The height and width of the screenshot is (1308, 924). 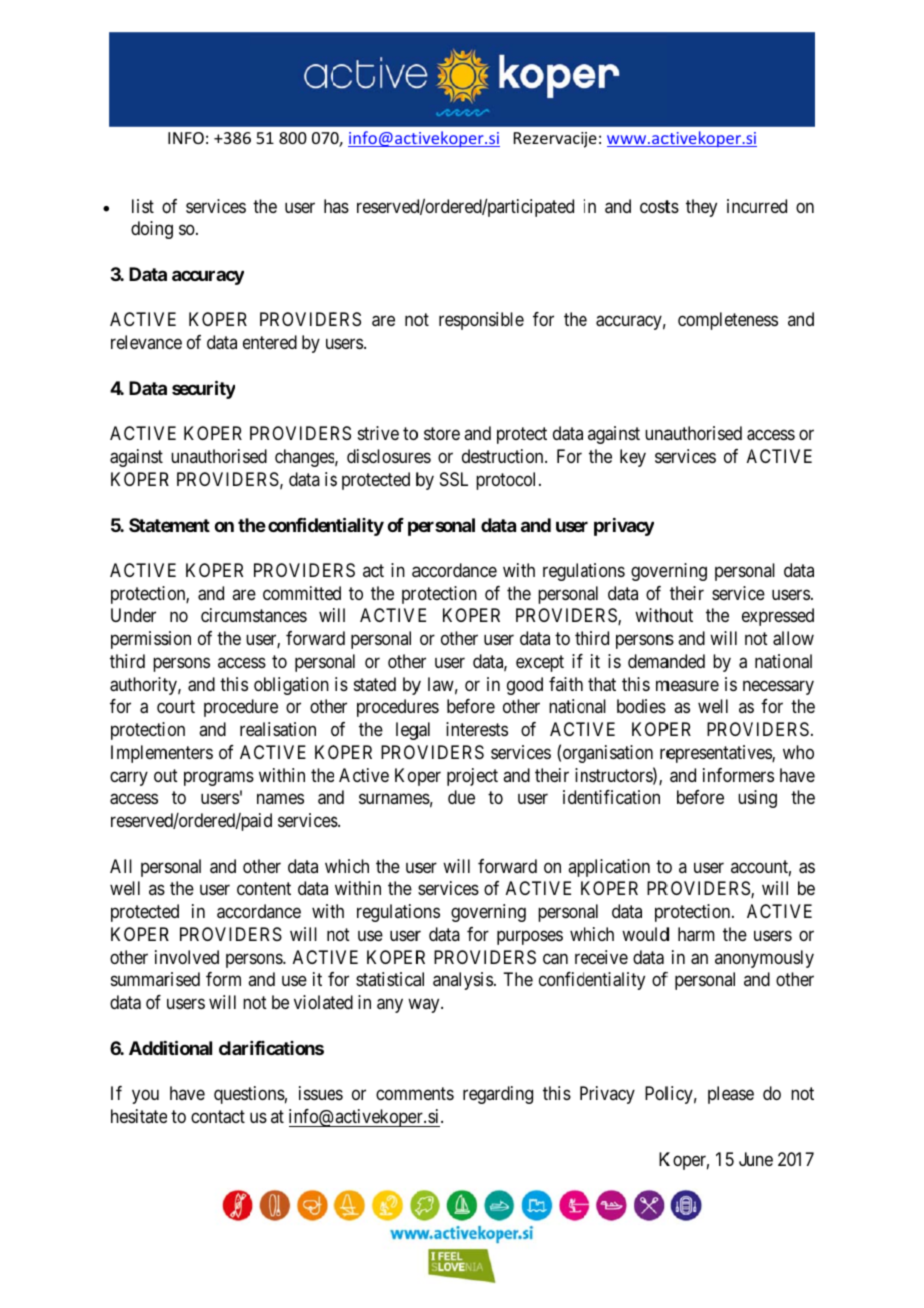 I want to click on doing, so click(x=152, y=230).
